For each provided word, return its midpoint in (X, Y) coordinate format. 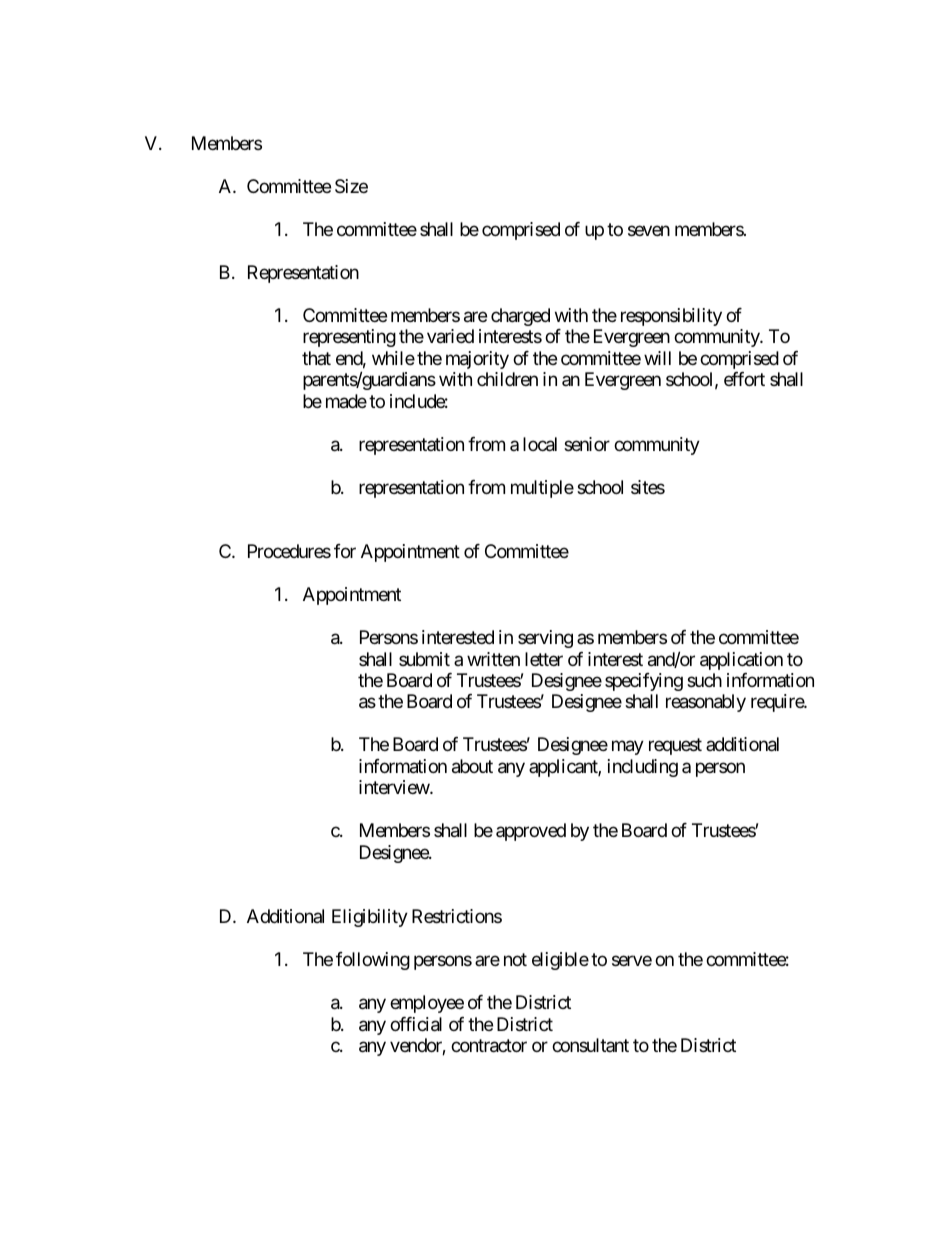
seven (649, 230)
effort (744, 379)
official (416, 1024)
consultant (590, 1045)
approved (531, 832)
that (316, 358)
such (704, 680)
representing (349, 338)
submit (424, 659)
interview (395, 787)
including (643, 768)
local (540, 444)
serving (545, 639)
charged (520, 317)
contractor (489, 1046)
